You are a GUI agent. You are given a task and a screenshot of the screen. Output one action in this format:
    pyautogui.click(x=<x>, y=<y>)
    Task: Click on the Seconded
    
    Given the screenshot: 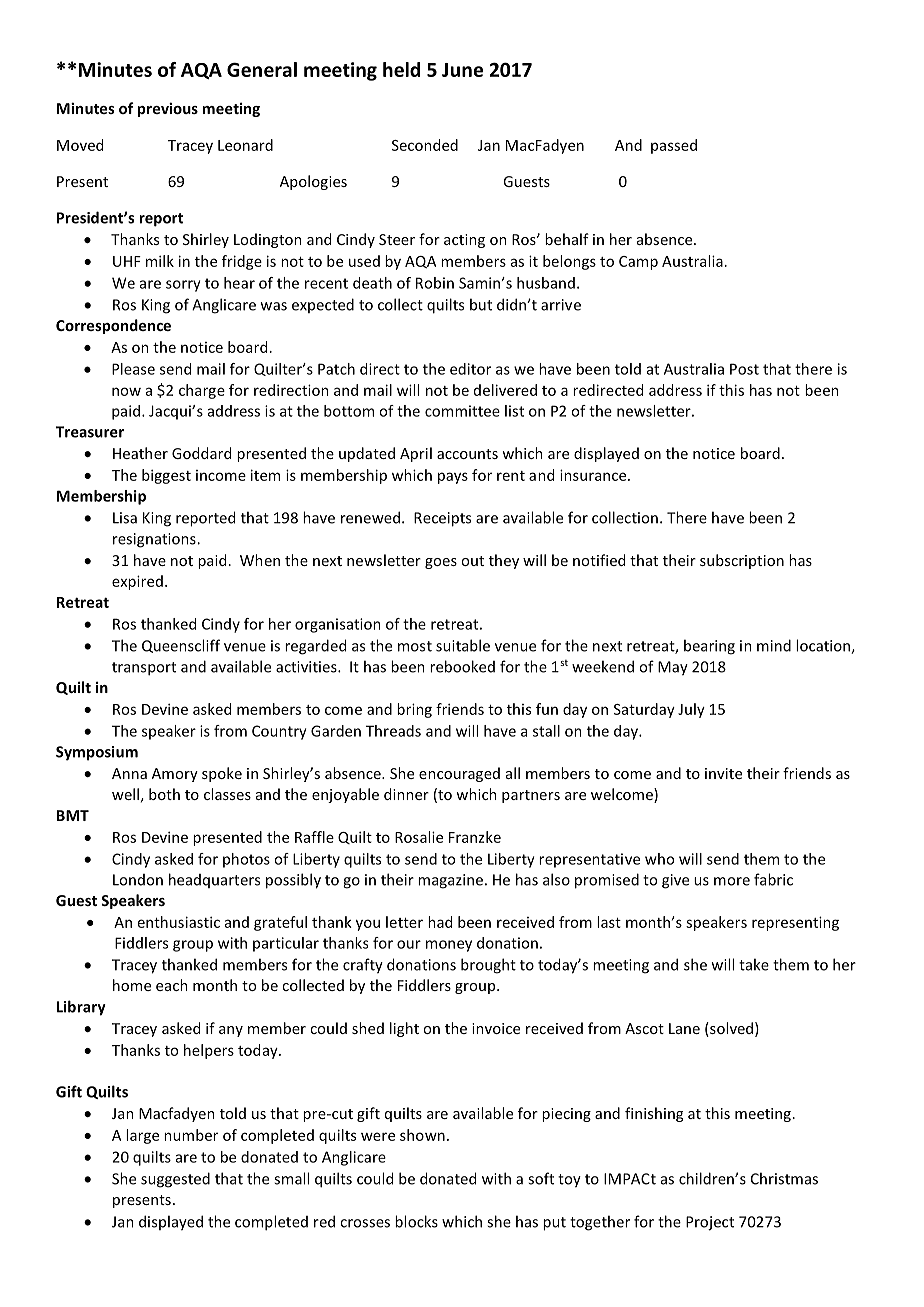 What is the action you would take?
    pyautogui.click(x=425, y=145)
